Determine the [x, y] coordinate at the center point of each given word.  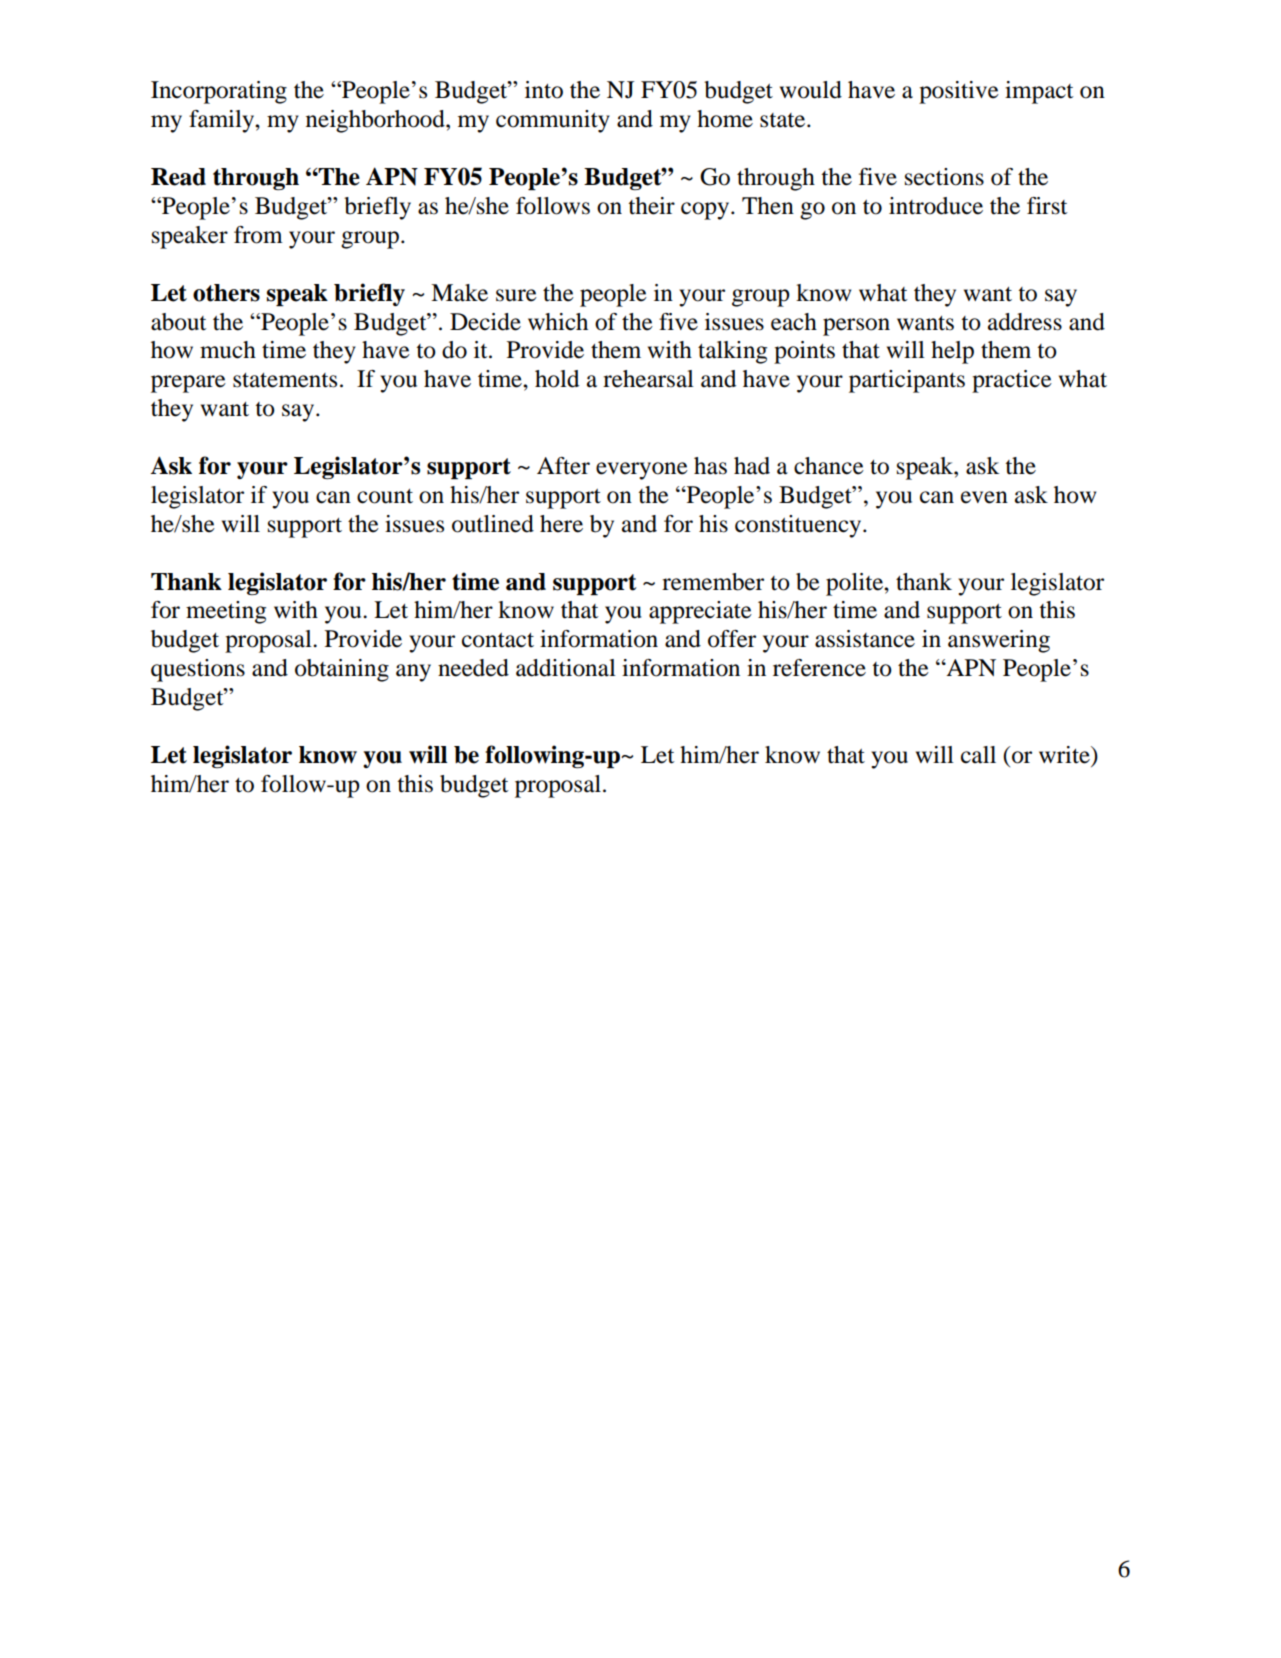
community [553, 121]
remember [713, 582]
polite [855, 584]
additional [566, 668]
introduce [936, 206]
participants [907, 381]
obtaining [342, 670]
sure [516, 295]
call [978, 755]
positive [959, 92]
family [222, 121]
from [258, 235]
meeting [226, 612]
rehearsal [648, 379]
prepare [188, 384]
